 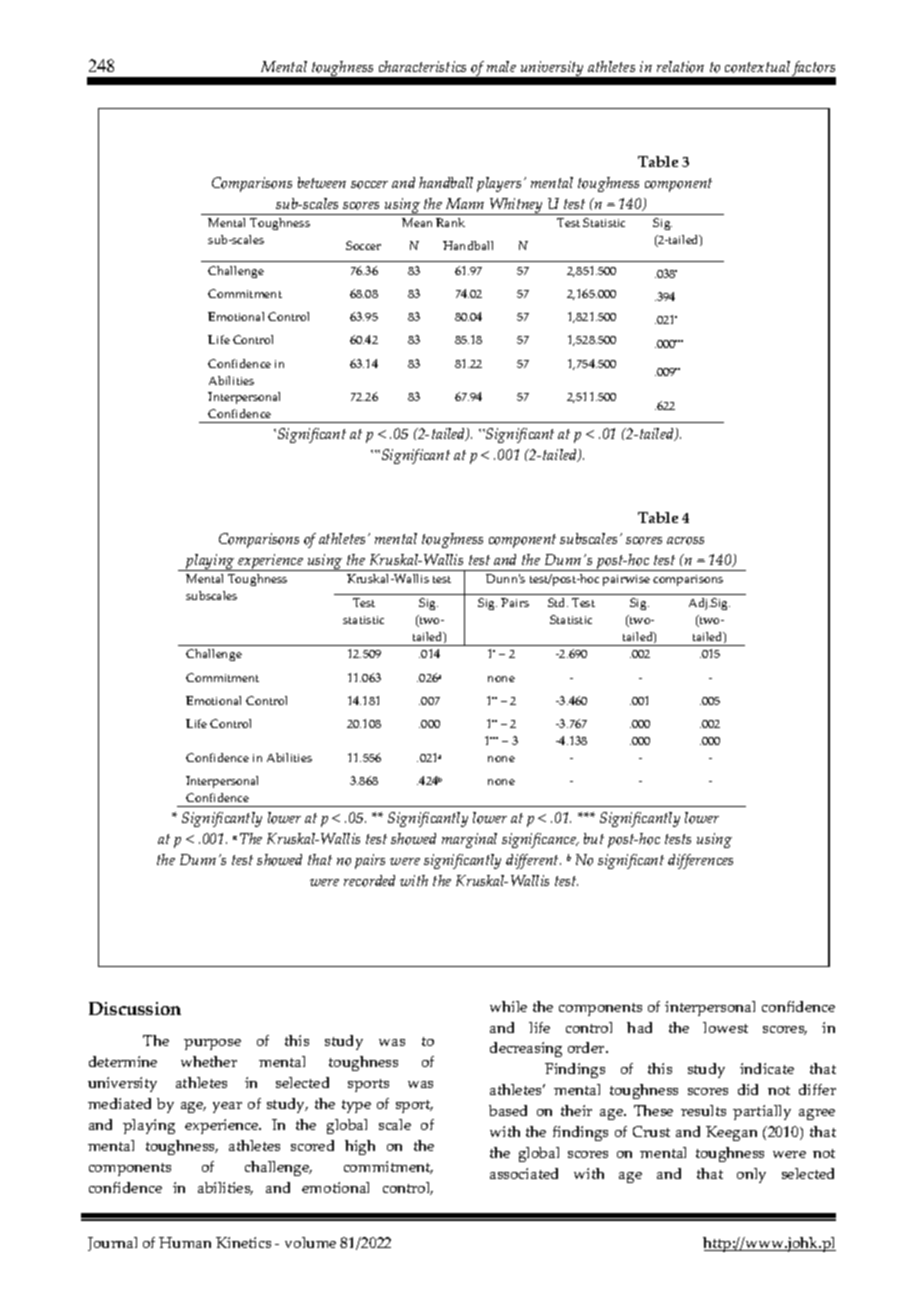 I want to click on Whitney, so click(x=517, y=206).
